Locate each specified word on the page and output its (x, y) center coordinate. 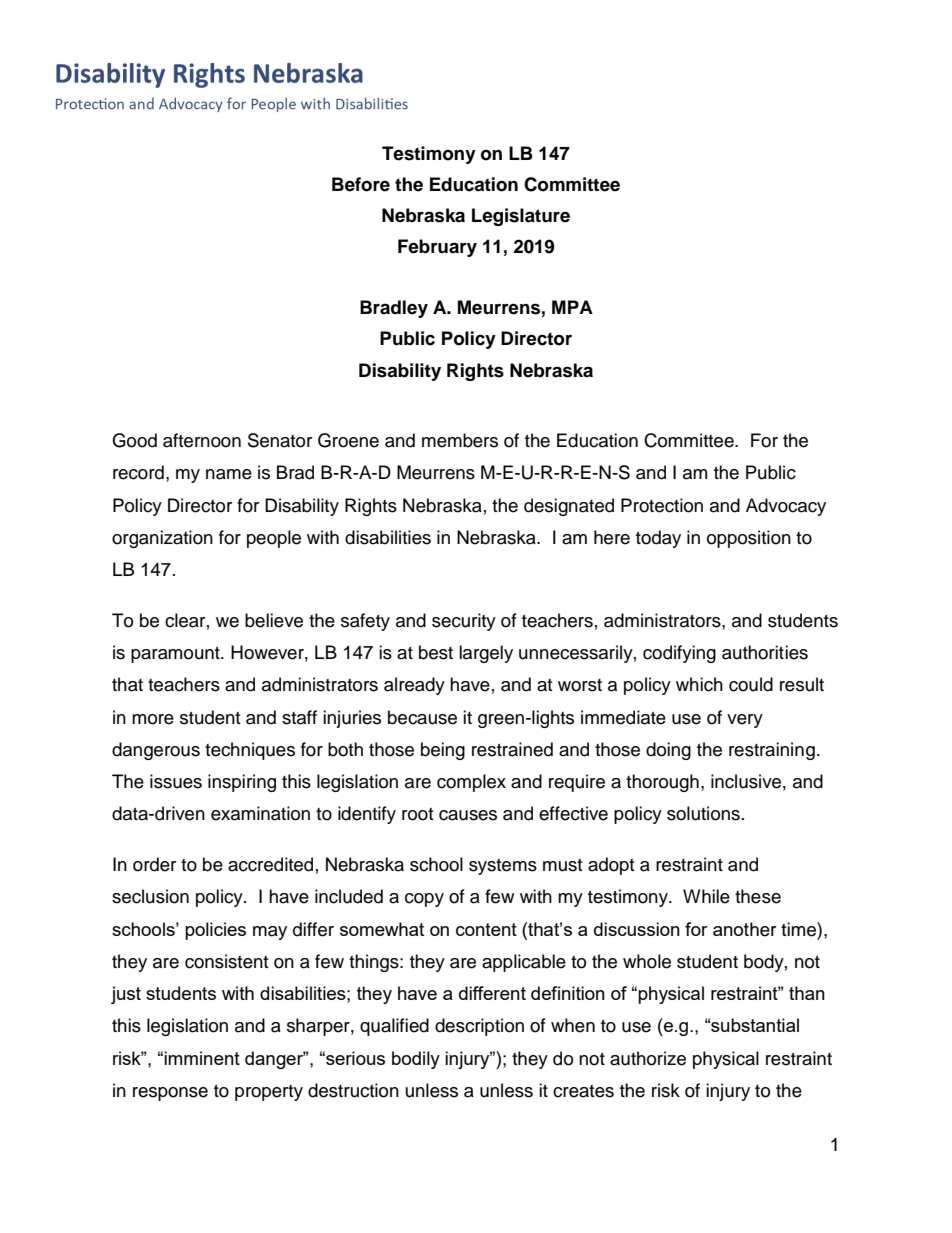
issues (176, 781)
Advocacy (786, 507)
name (229, 474)
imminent (202, 1058)
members (460, 440)
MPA (572, 307)
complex (471, 783)
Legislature (521, 217)
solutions (703, 813)
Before (361, 184)
